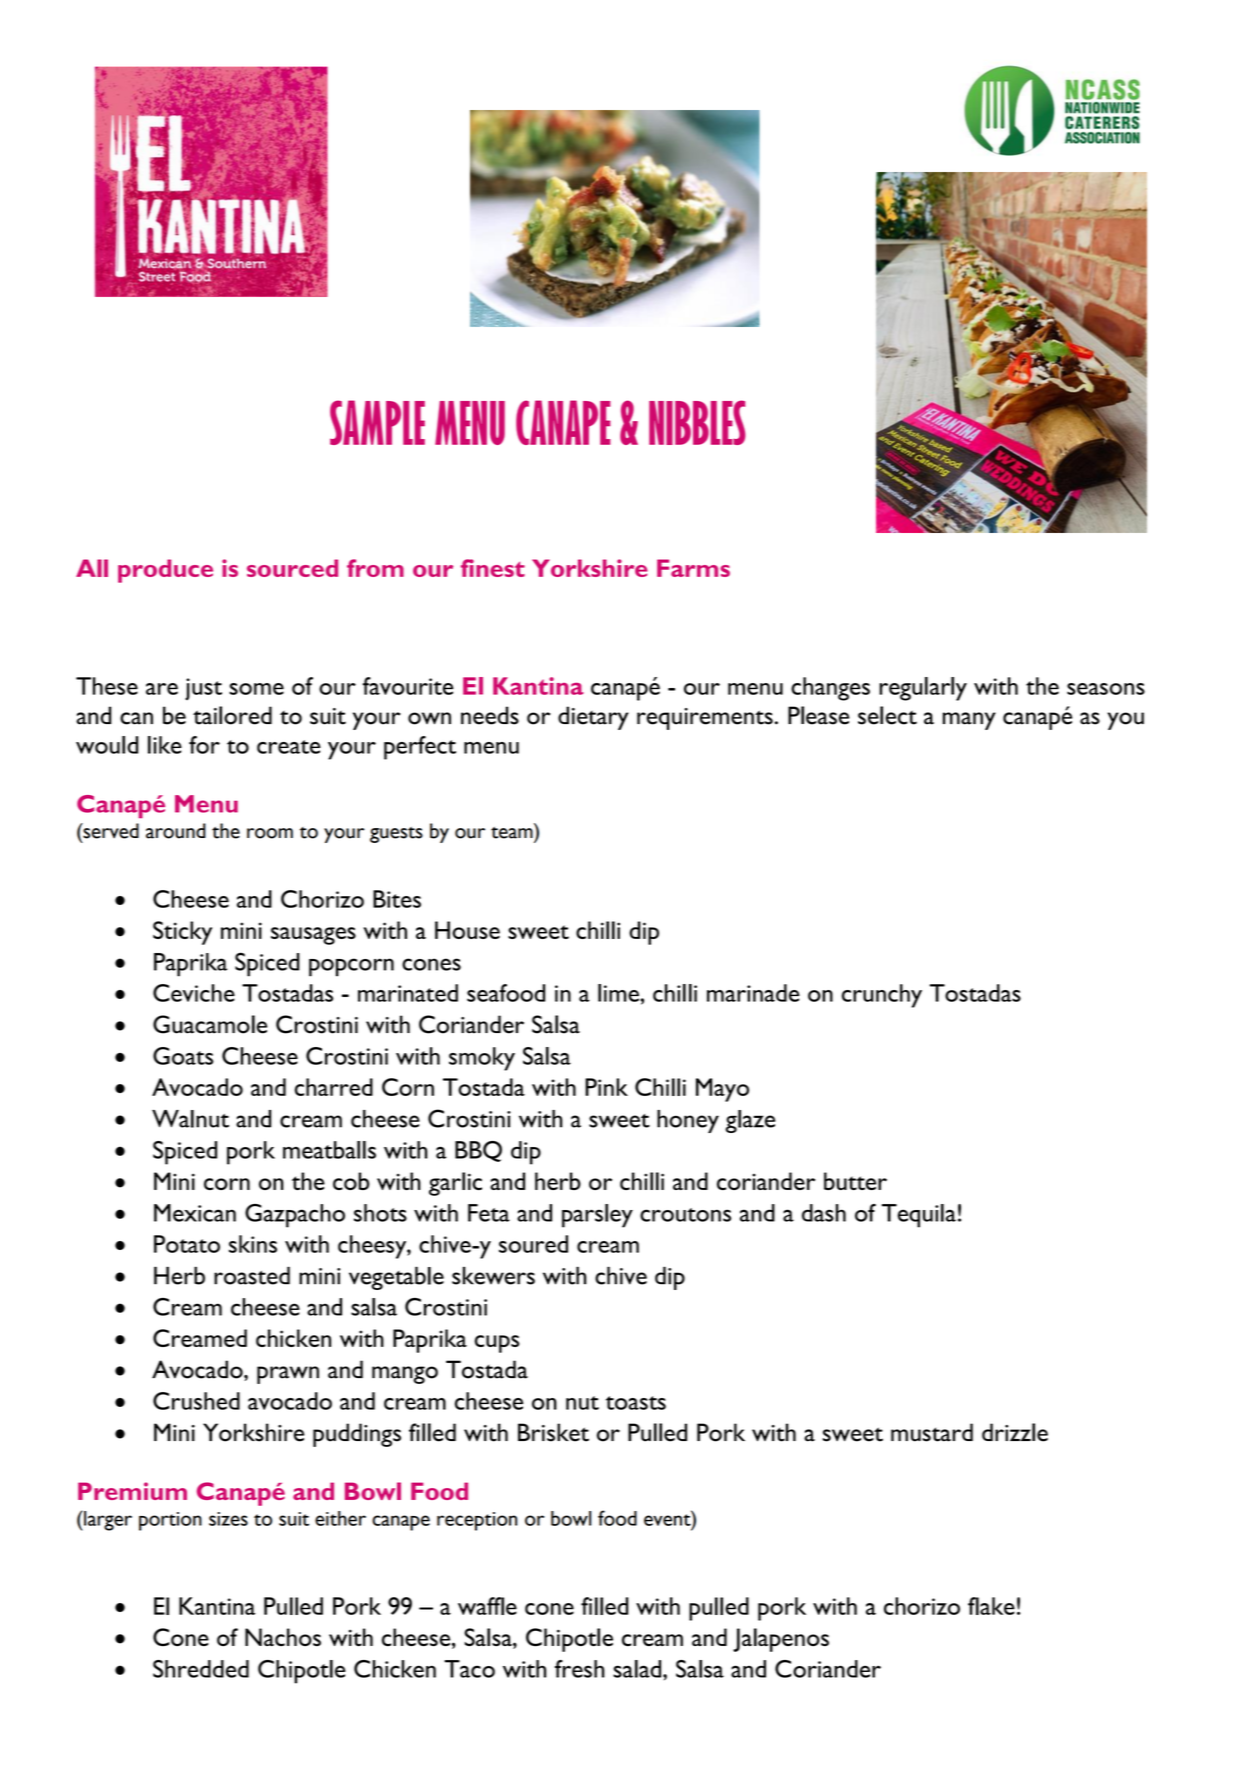 The width and height of the screenshot is (1259, 1781). I want to click on toasts, so click(636, 1403).
